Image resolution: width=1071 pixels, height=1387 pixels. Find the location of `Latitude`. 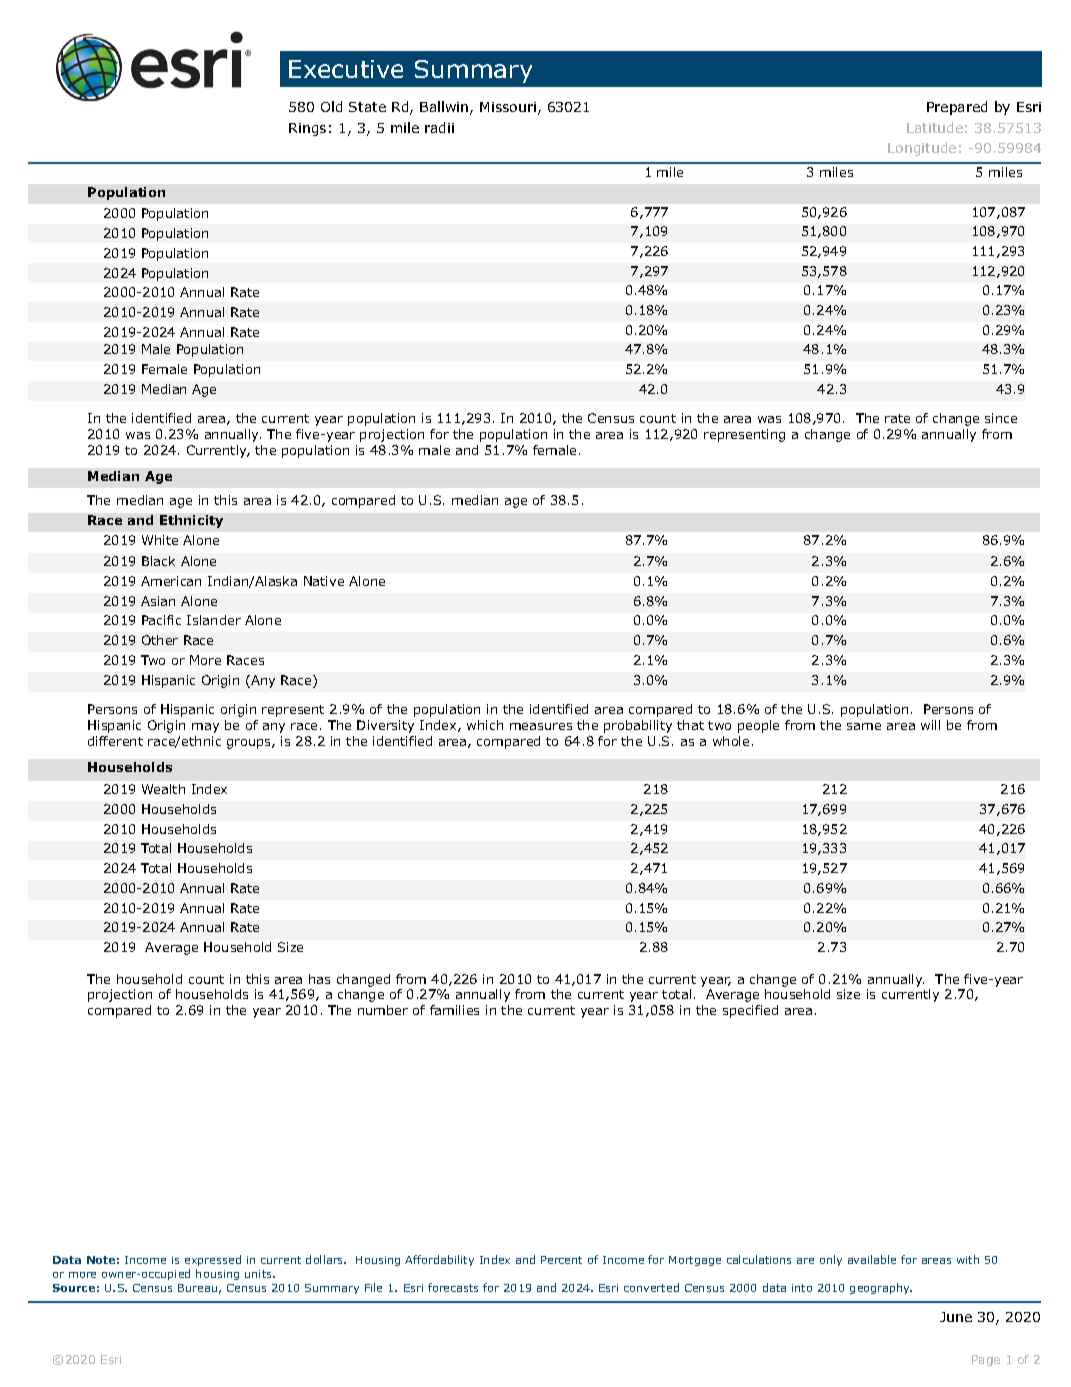

Latitude is located at coordinates (935, 127).
